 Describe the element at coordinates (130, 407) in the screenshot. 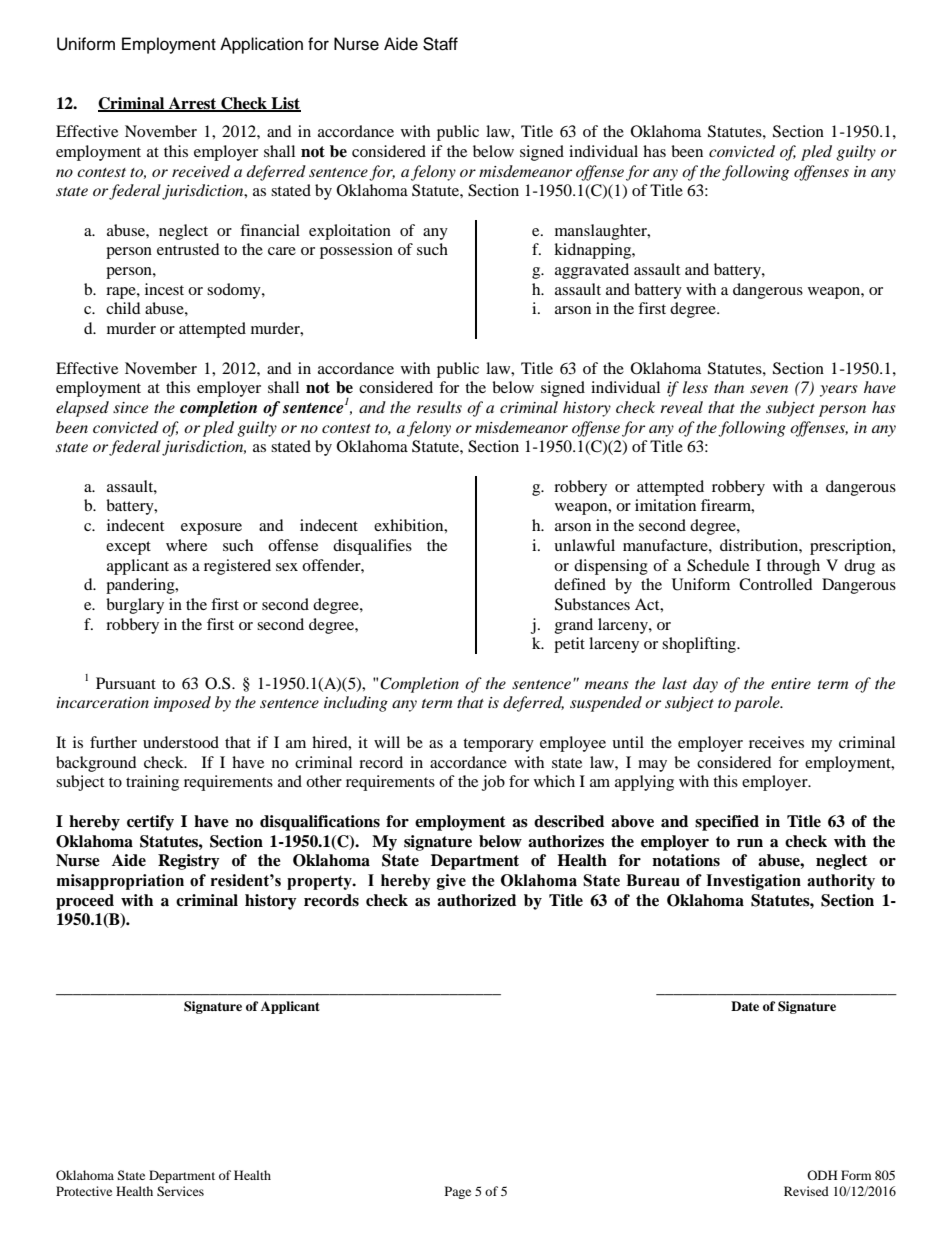

I see `since` at that location.
